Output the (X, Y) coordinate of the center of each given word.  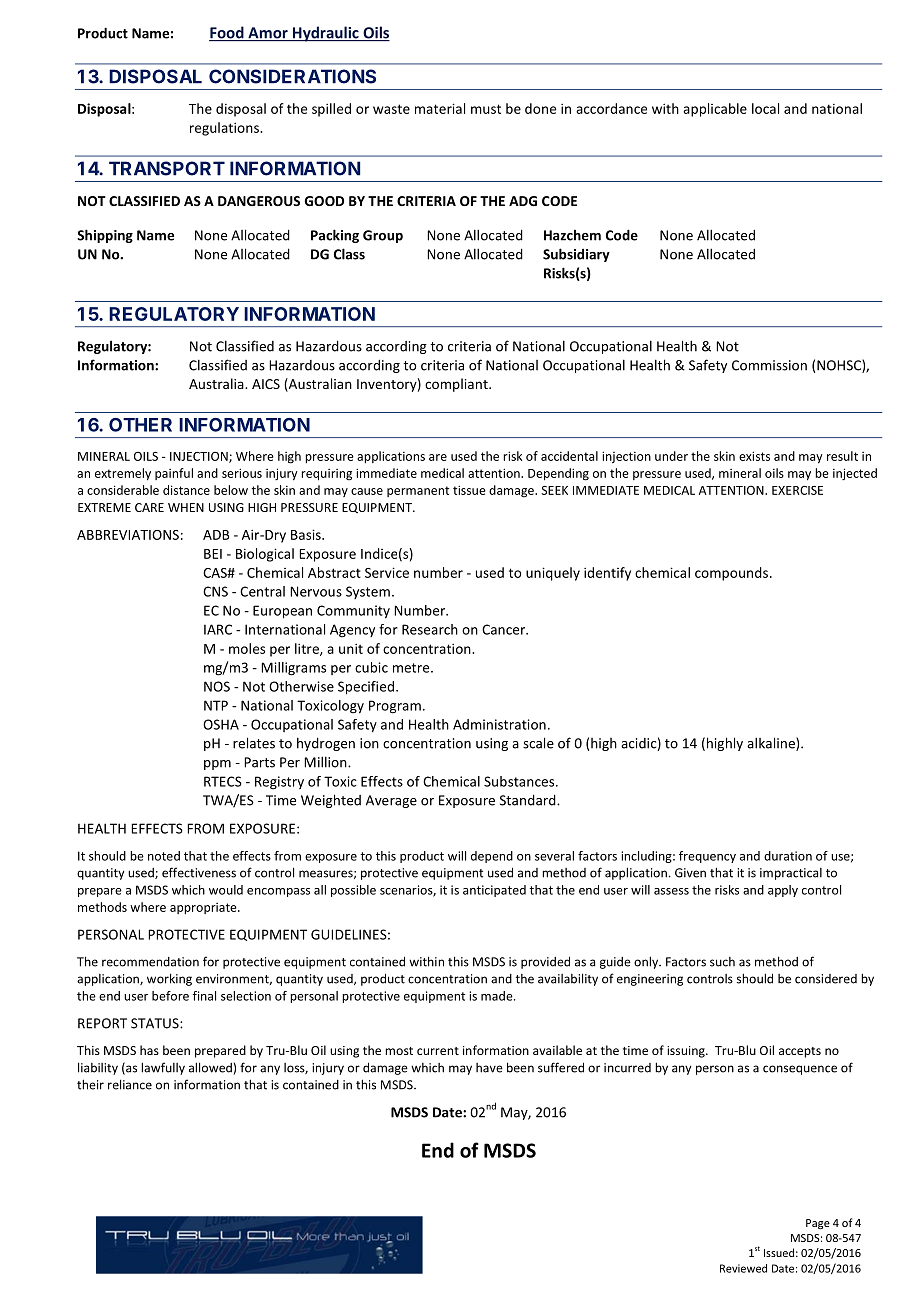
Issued (779, 1252)
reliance (130, 1084)
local (765, 108)
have (489, 1068)
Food (227, 33)
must (486, 109)
